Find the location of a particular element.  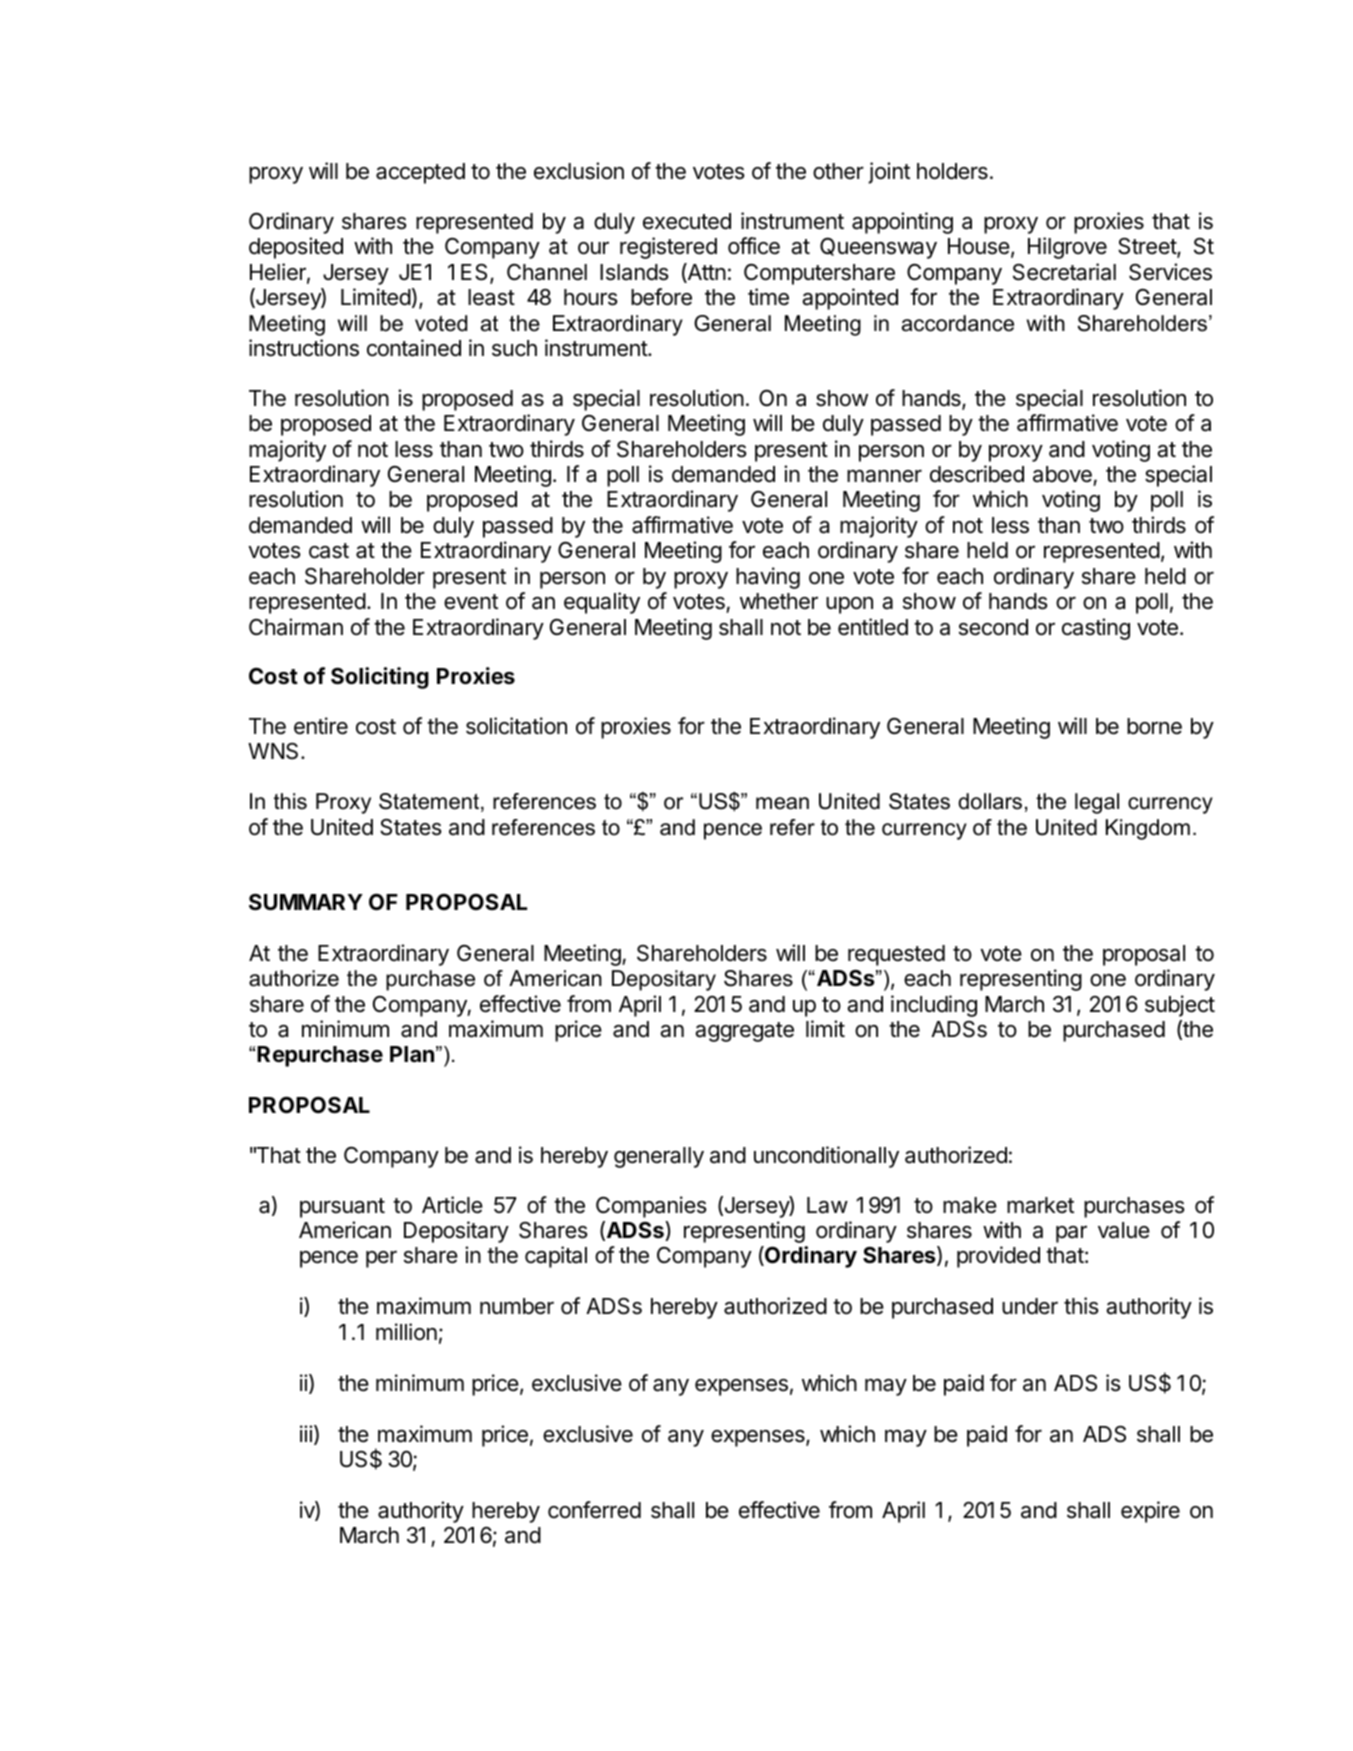

Statement is located at coordinates (430, 802).
